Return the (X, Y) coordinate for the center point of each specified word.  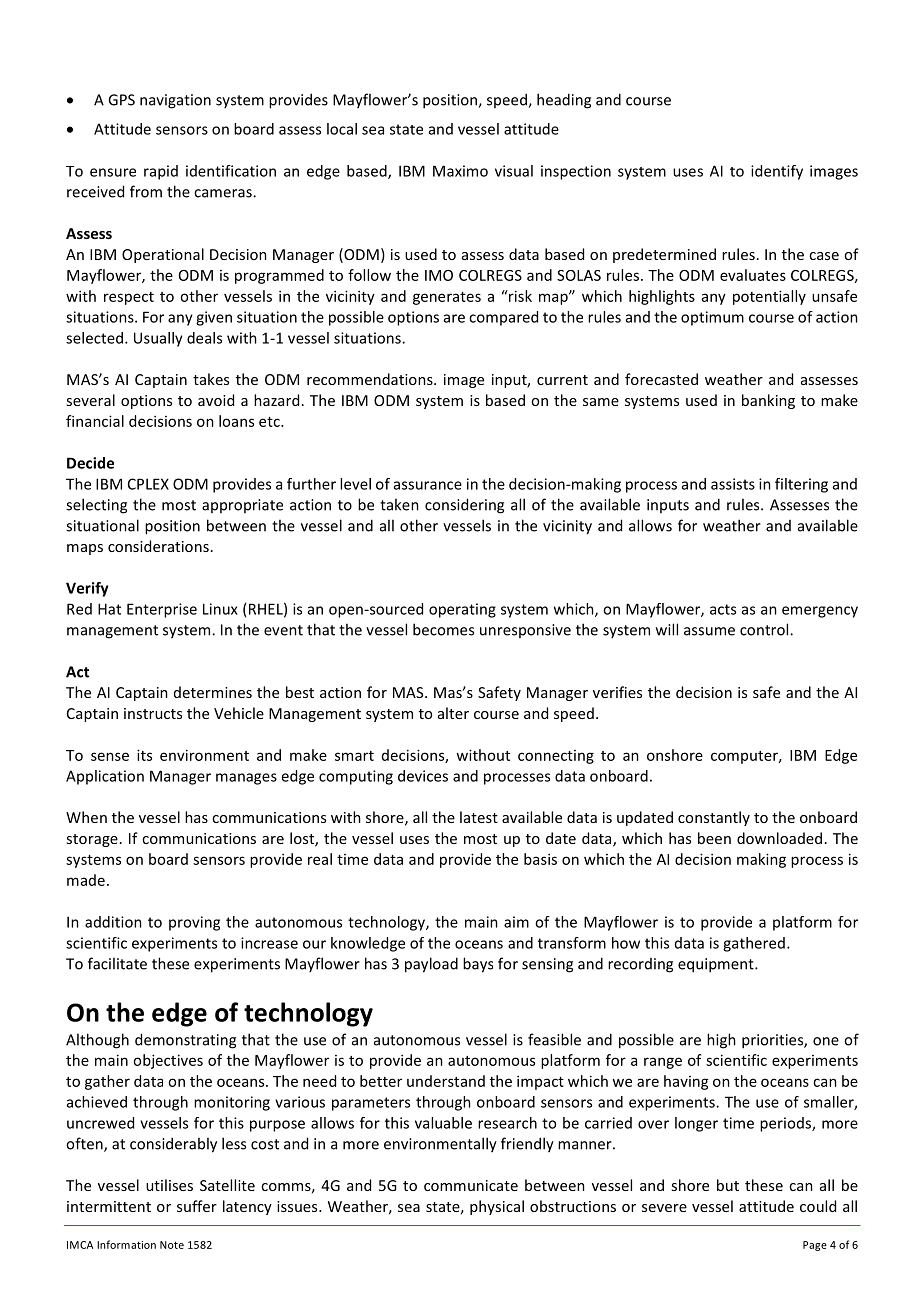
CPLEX (148, 484)
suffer (197, 1206)
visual (514, 171)
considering (464, 506)
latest (479, 817)
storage (92, 840)
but (728, 1185)
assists (733, 484)
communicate (471, 1185)
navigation (175, 101)
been (714, 838)
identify (777, 172)
